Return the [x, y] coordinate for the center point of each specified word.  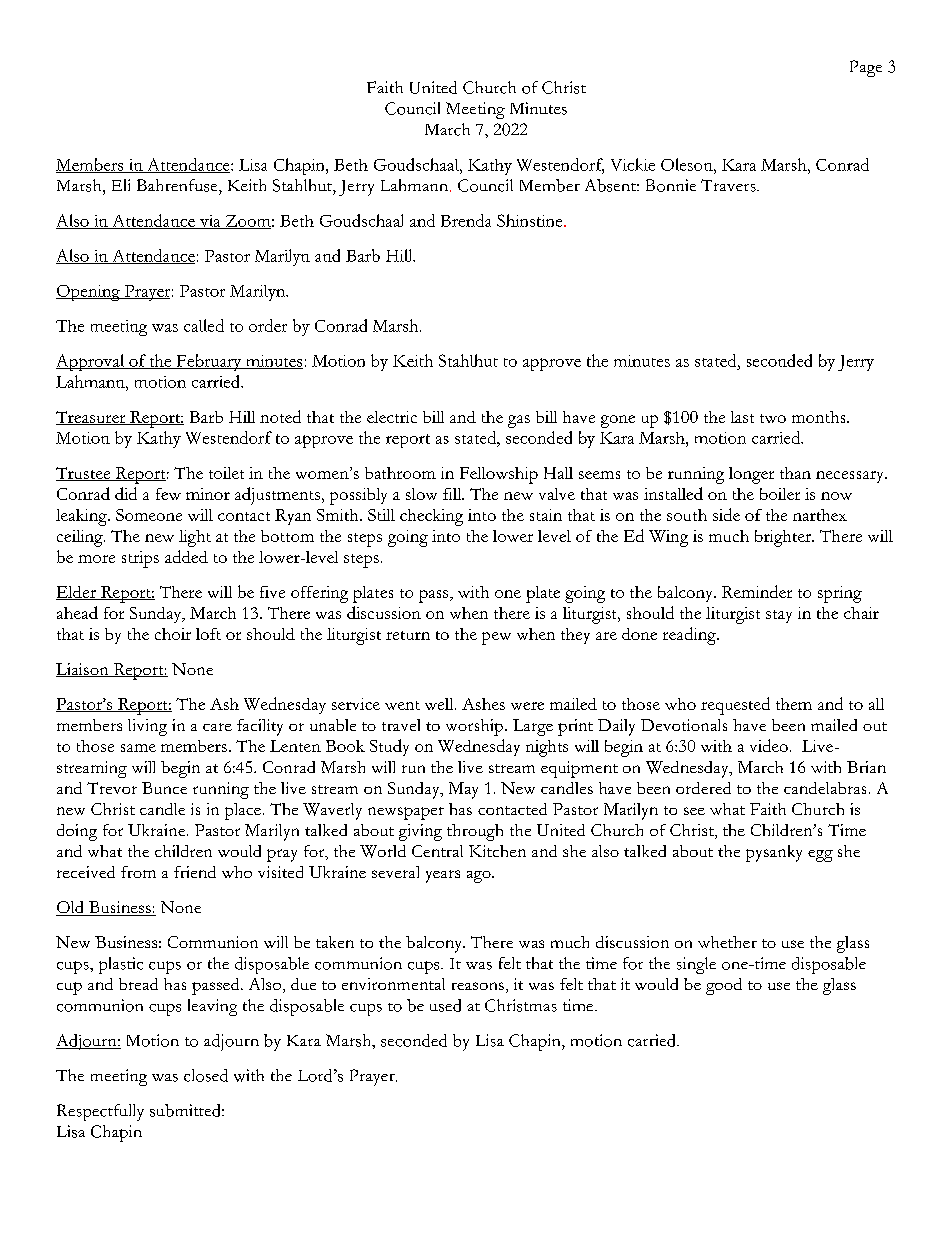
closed [206, 1075]
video [769, 745]
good [724, 986]
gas [519, 421]
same [138, 748]
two [773, 418]
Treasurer [92, 418]
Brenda [466, 220]
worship [474, 727]
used [445, 1005]
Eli [121, 185]
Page [866, 68]
